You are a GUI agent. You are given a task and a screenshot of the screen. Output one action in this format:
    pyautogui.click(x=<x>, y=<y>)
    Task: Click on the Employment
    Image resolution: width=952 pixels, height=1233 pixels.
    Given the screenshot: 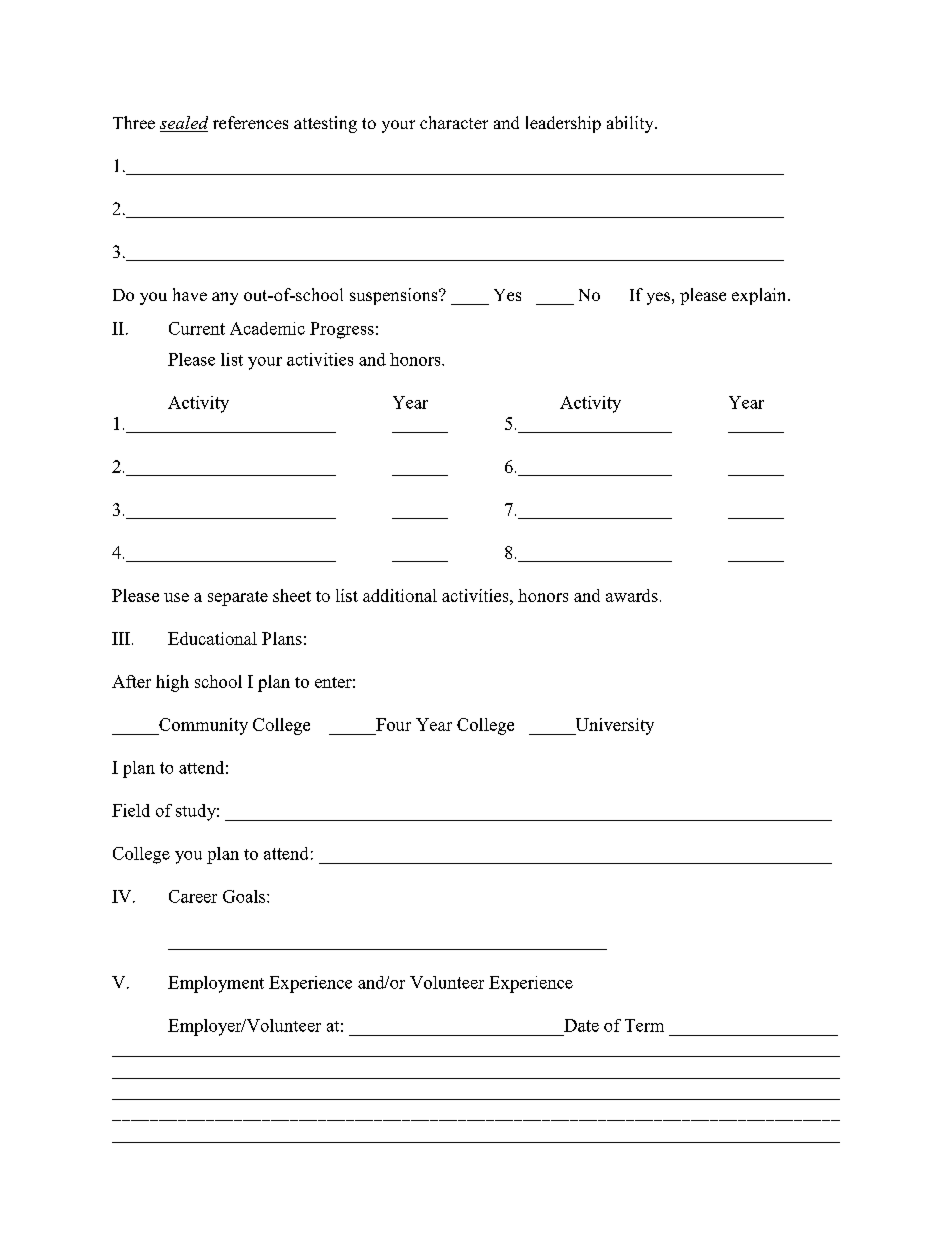 What is the action you would take?
    pyautogui.click(x=216, y=984)
